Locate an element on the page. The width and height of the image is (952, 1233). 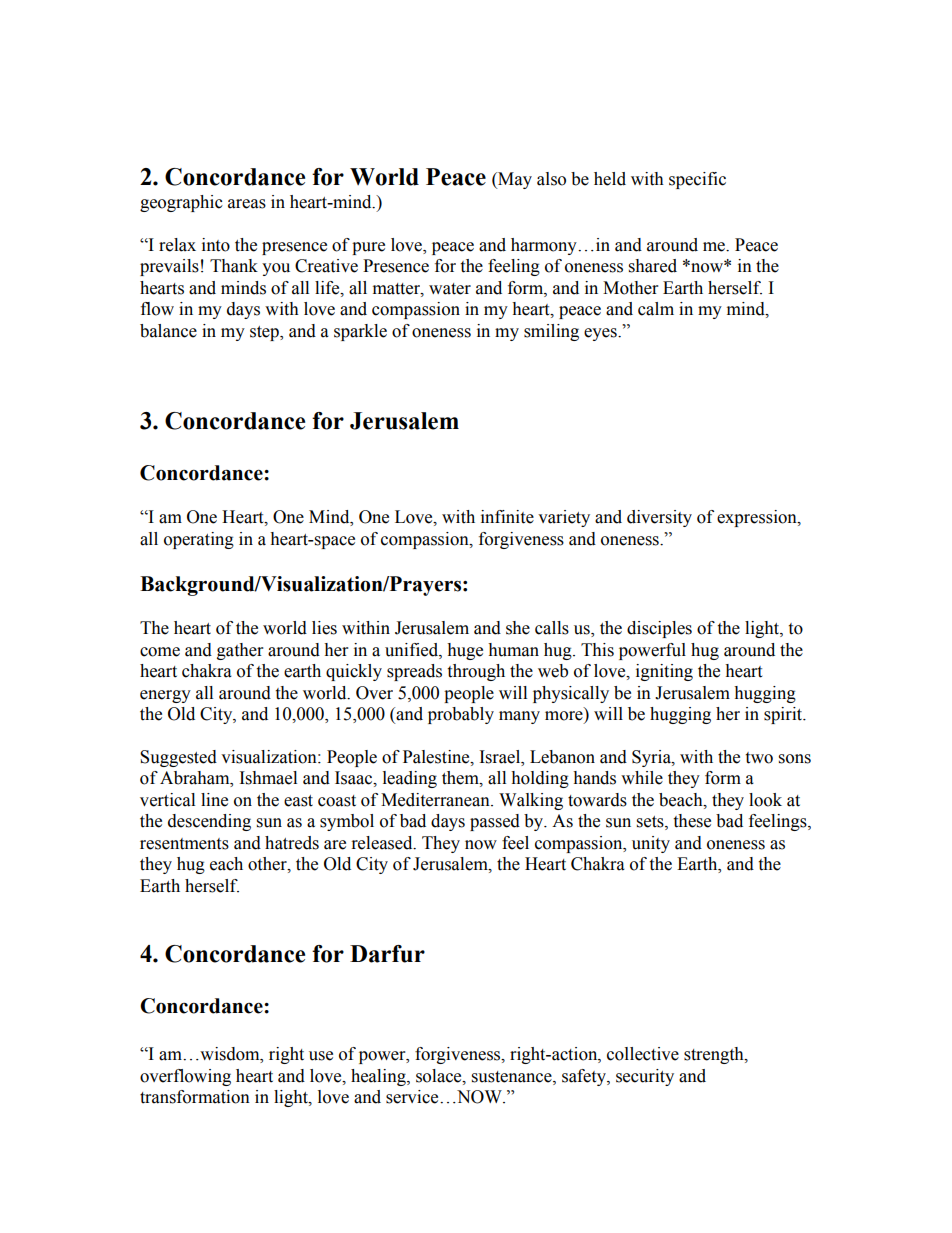
areas is located at coordinates (247, 204).
